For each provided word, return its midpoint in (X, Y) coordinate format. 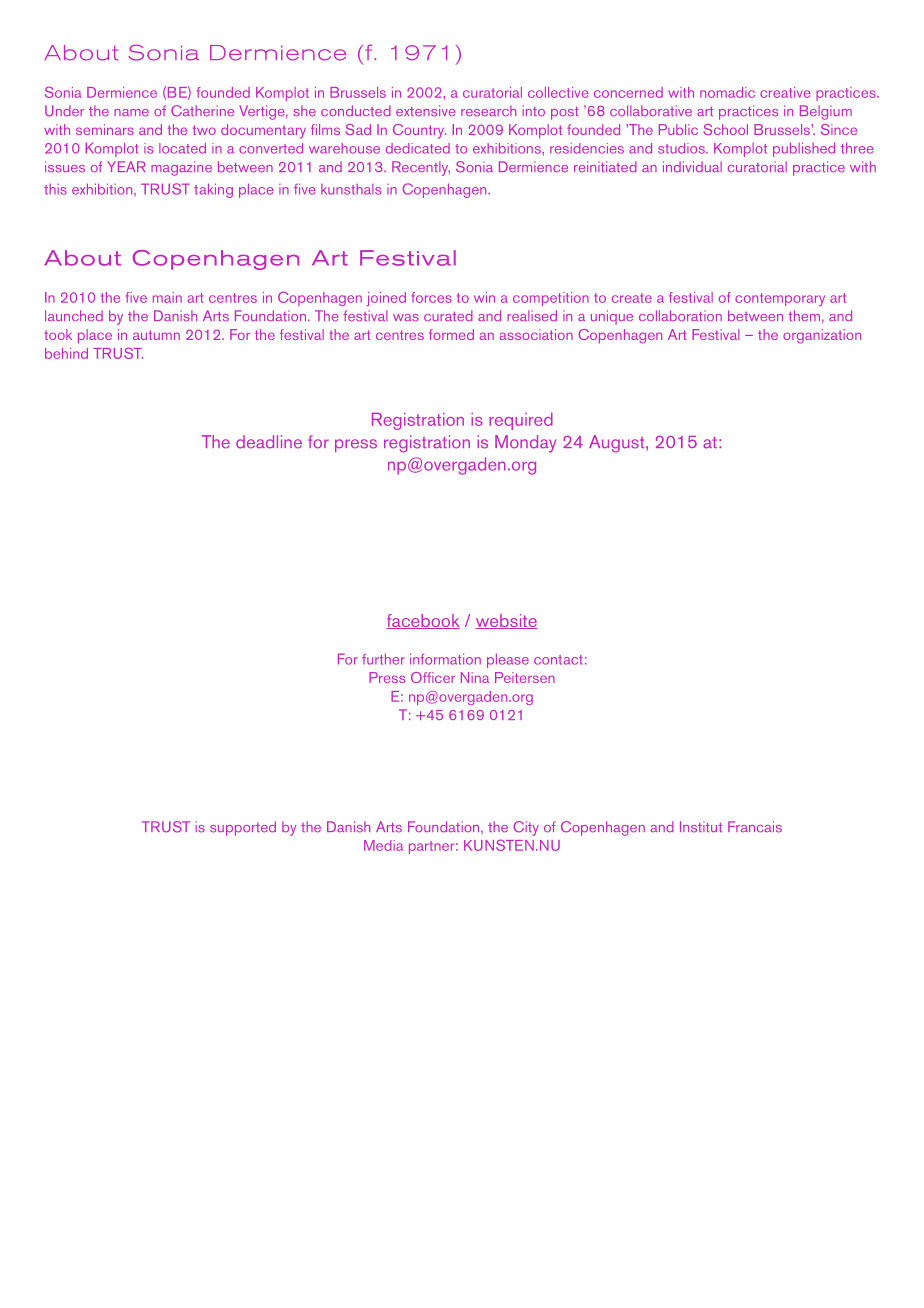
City (526, 828)
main (167, 297)
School (725, 129)
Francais (755, 827)
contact (558, 660)
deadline (269, 442)
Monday (525, 444)
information (445, 659)
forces (431, 297)
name (131, 113)
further (383, 659)
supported (243, 828)
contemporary (780, 299)
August (618, 444)
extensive (425, 111)
